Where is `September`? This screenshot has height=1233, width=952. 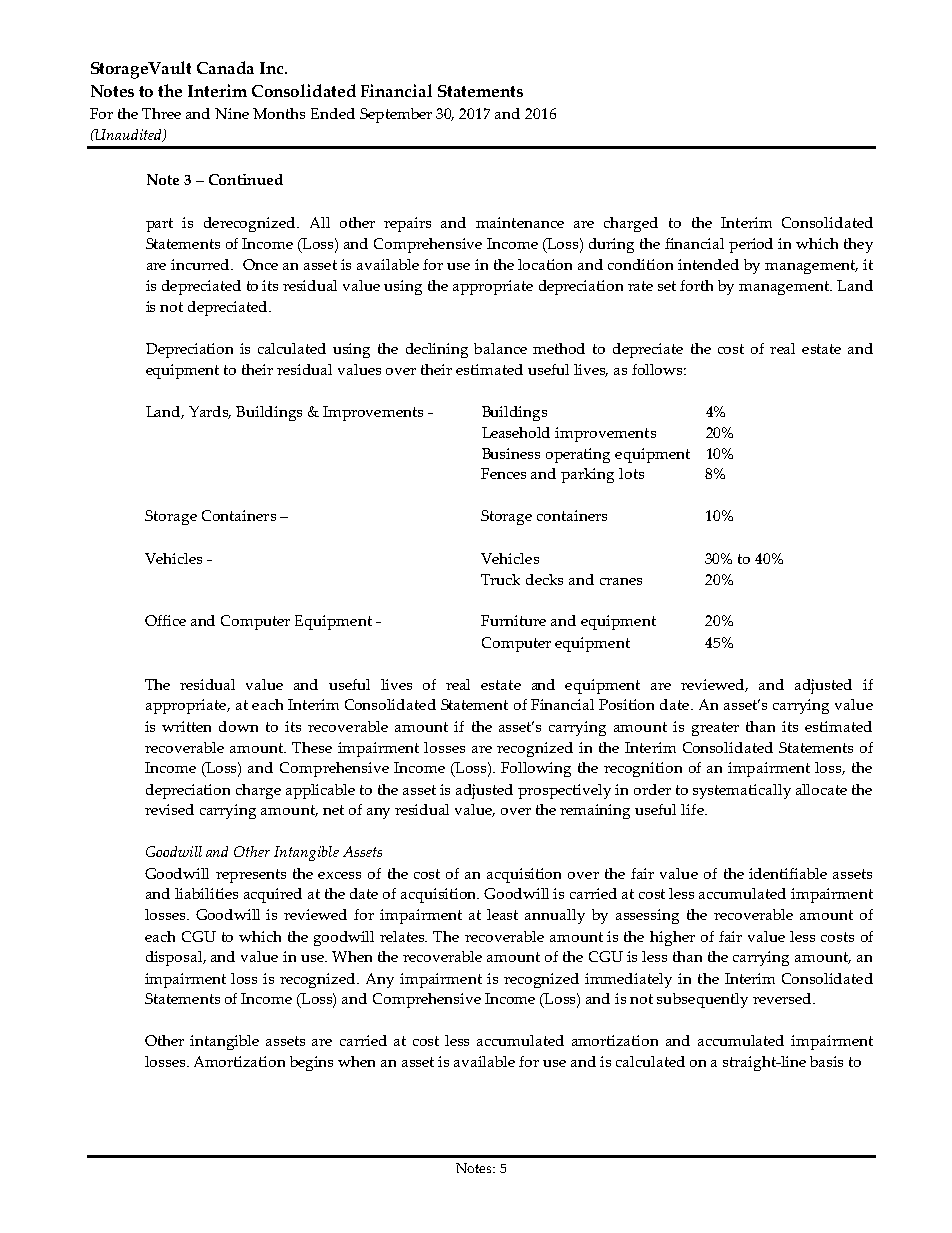
September is located at coordinates (396, 115).
